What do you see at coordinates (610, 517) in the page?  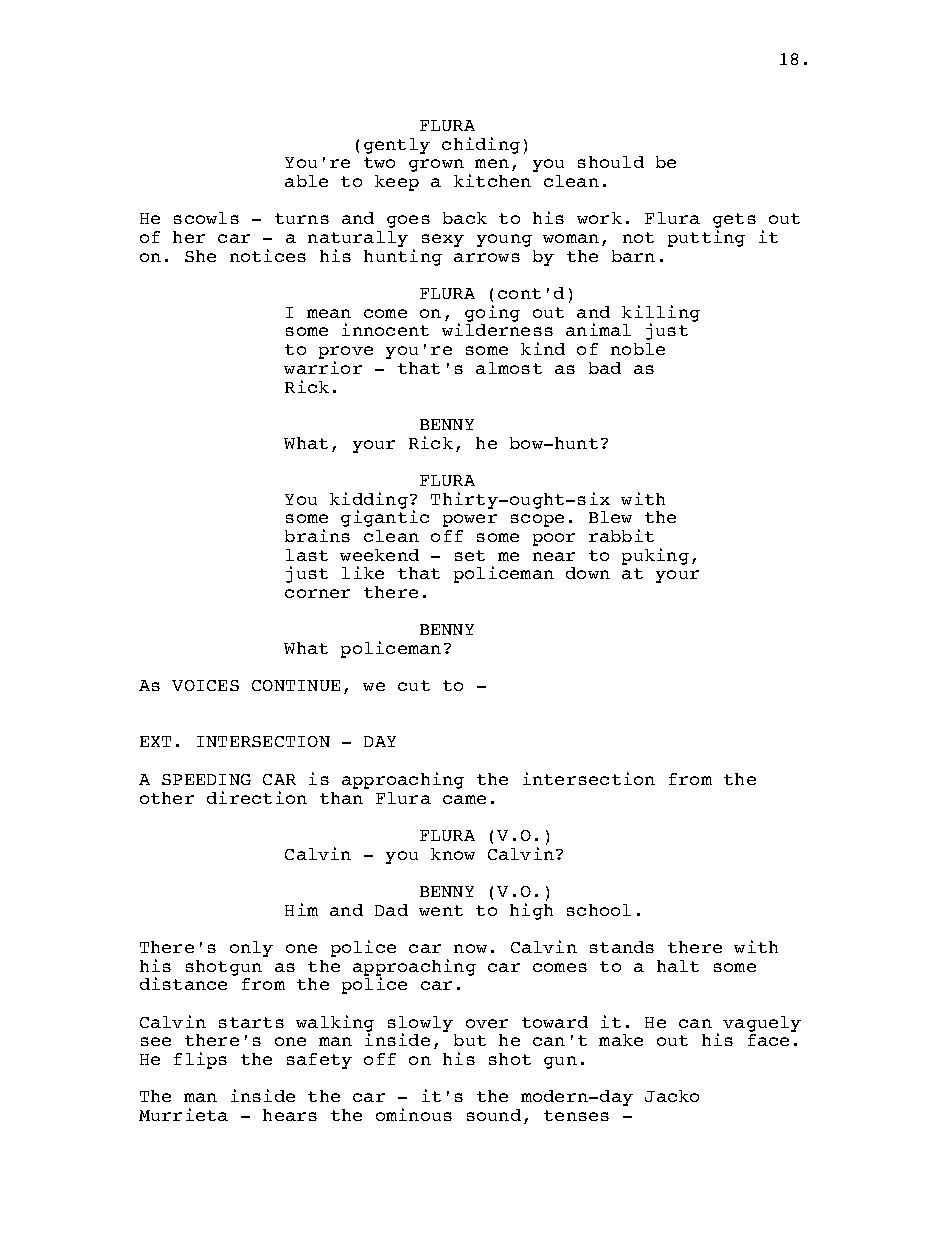 I see `Blew` at bounding box center [610, 517].
